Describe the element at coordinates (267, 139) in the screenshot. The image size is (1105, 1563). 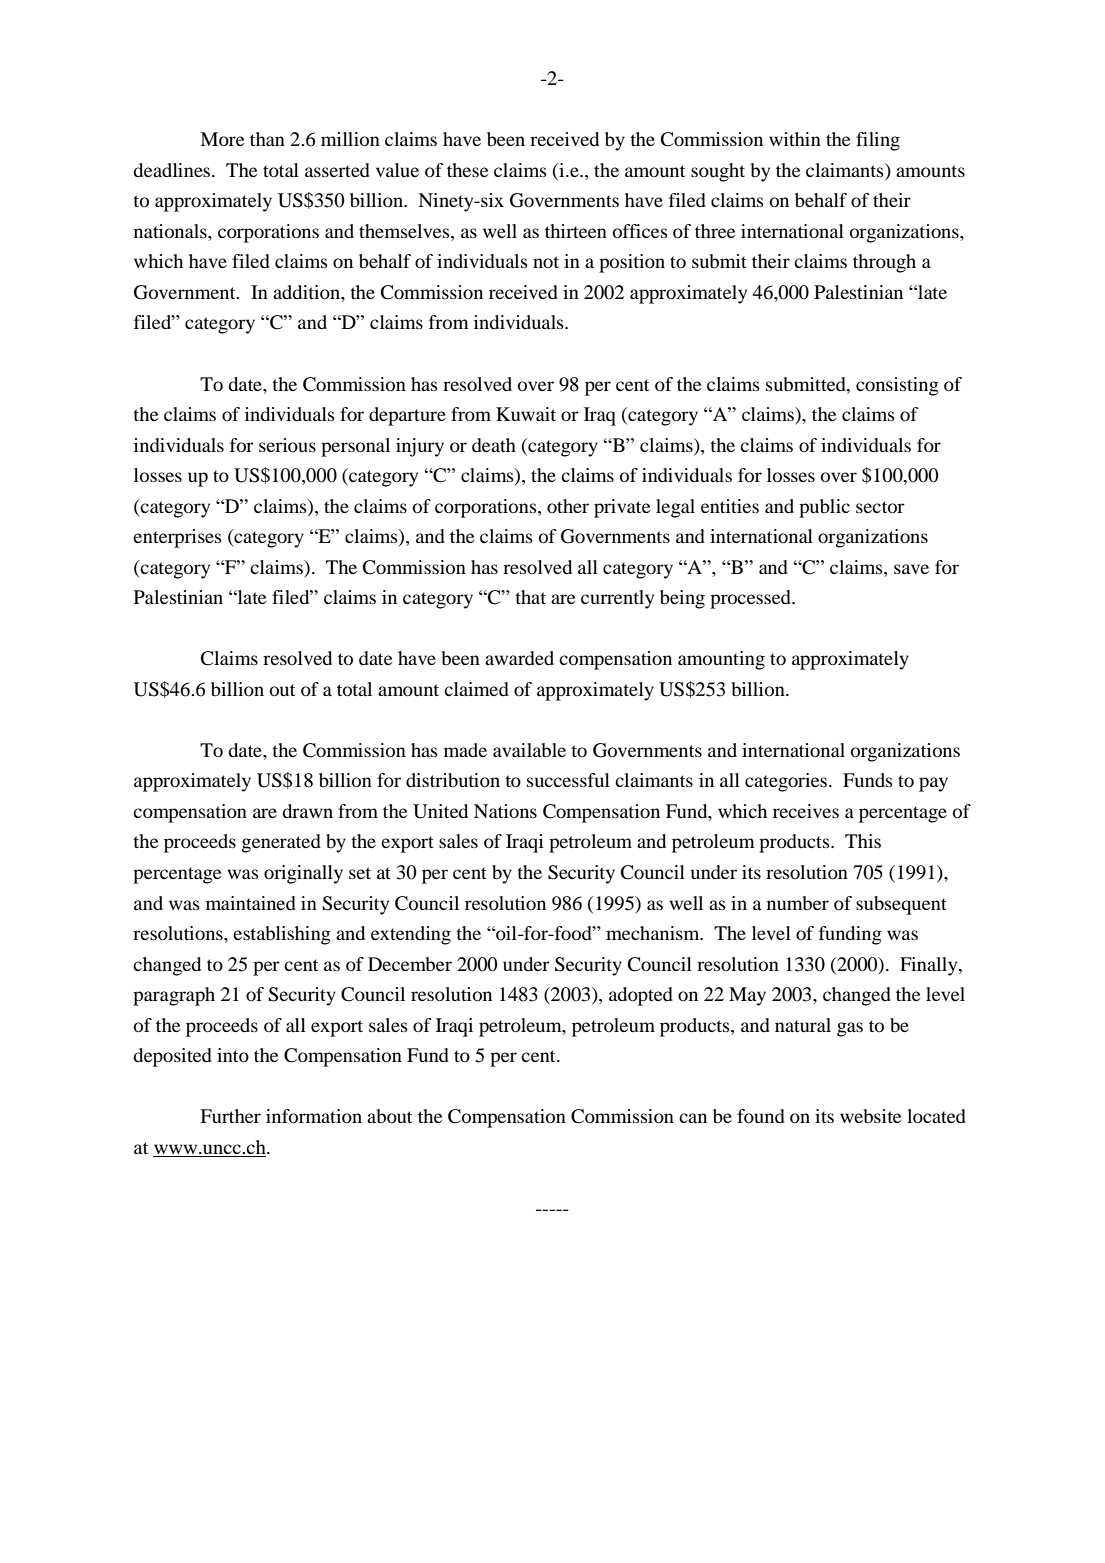
I see `than` at that location.
